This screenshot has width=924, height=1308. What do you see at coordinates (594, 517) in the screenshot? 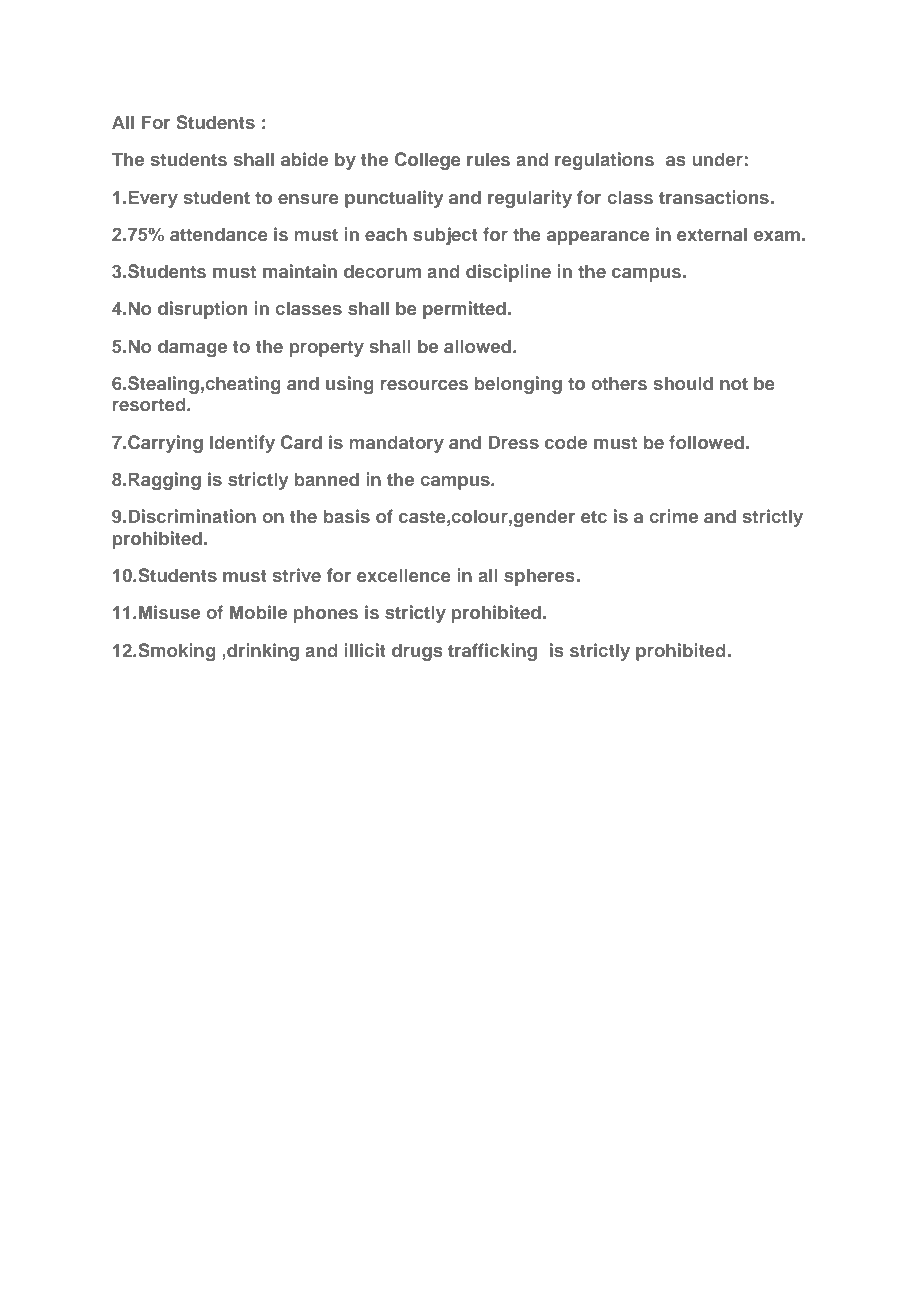
I see `etc` at bounding box center [594, 517].
